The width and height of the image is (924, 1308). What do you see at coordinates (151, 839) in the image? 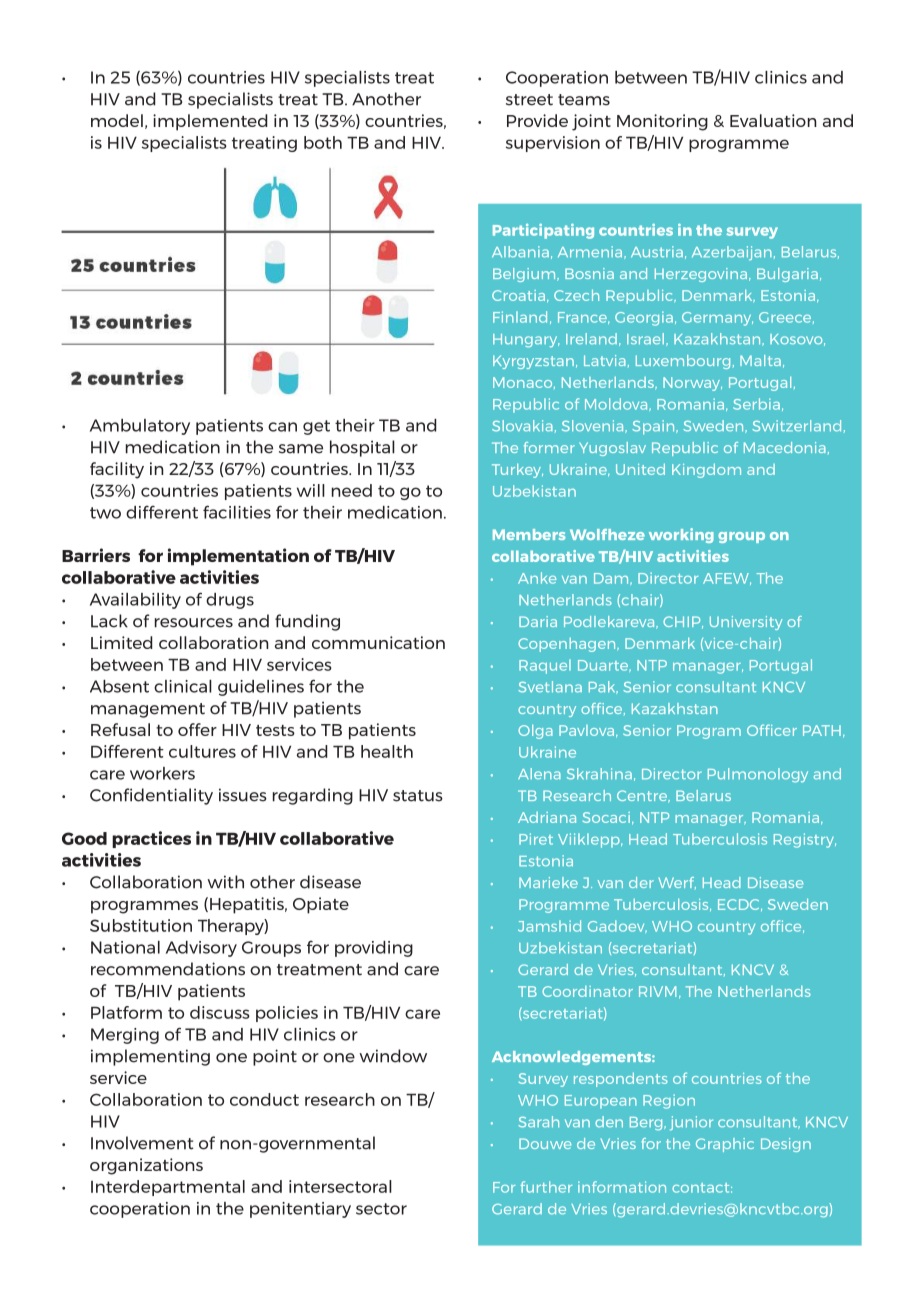
I see `practices` at bounding box center [151, 839].
